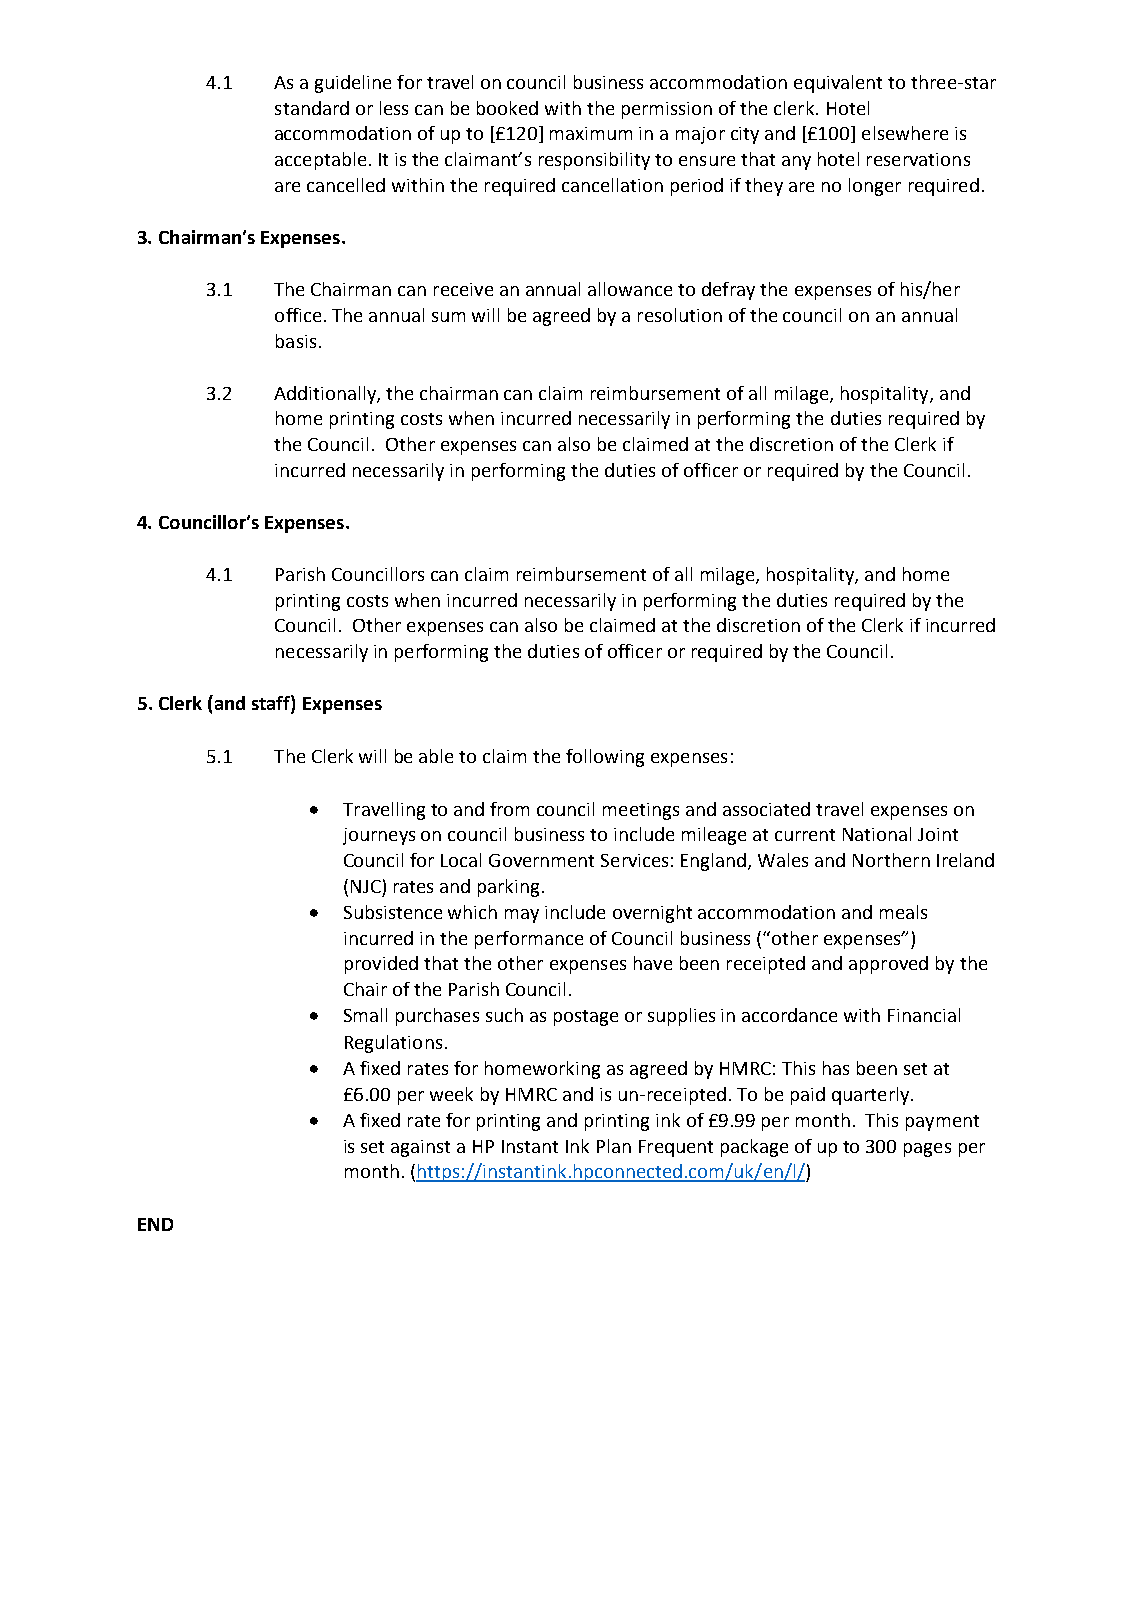 Image resolution: width=1134 pixels, height=1605 pixels. What do you see at coordinates (312, 108) in the document?
I see `standard` at bounding box center [312, 108].
